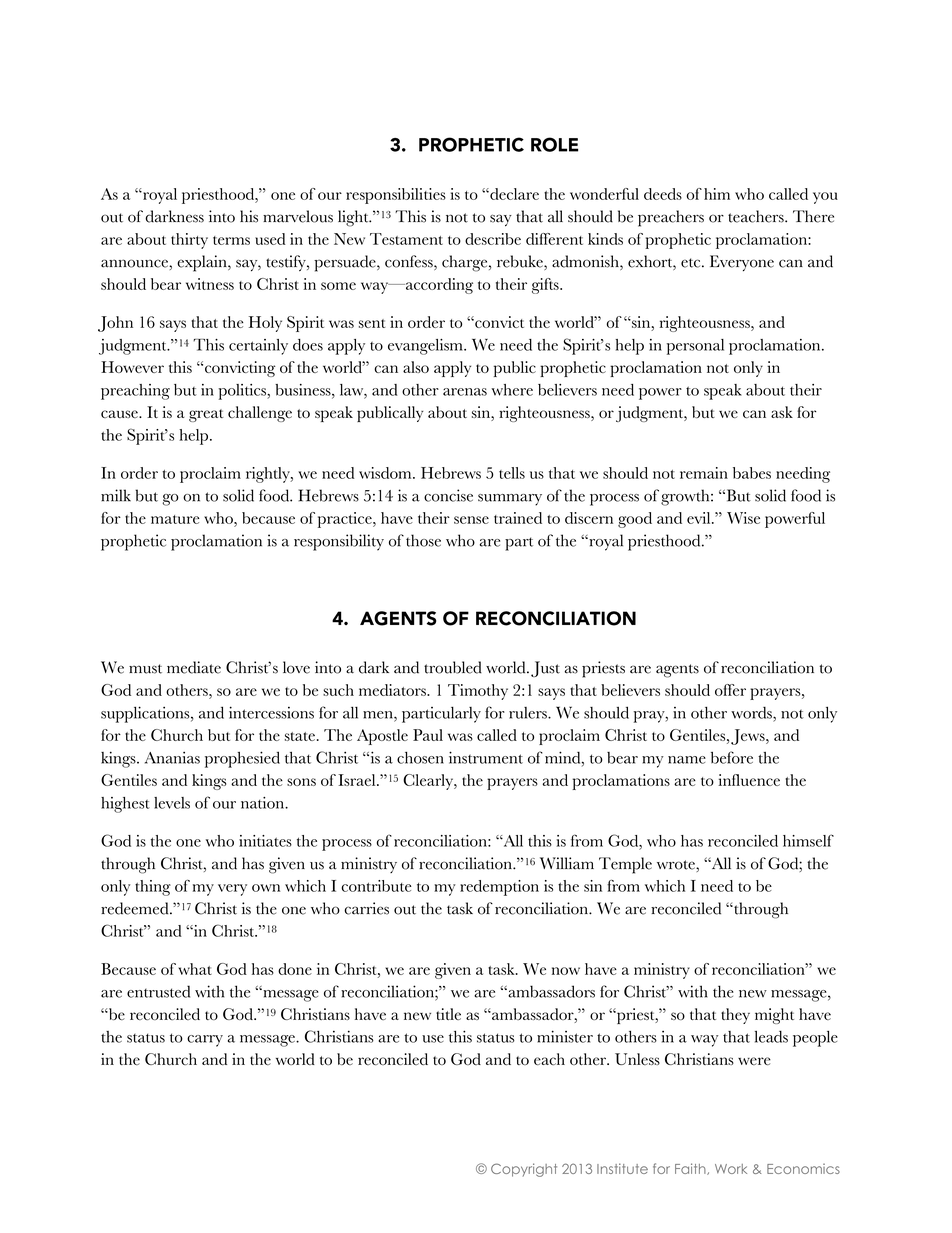  What do you see at coordinates (524, 1170) in the page?
I see `Copyright` at bounding box center [524, 1170].
